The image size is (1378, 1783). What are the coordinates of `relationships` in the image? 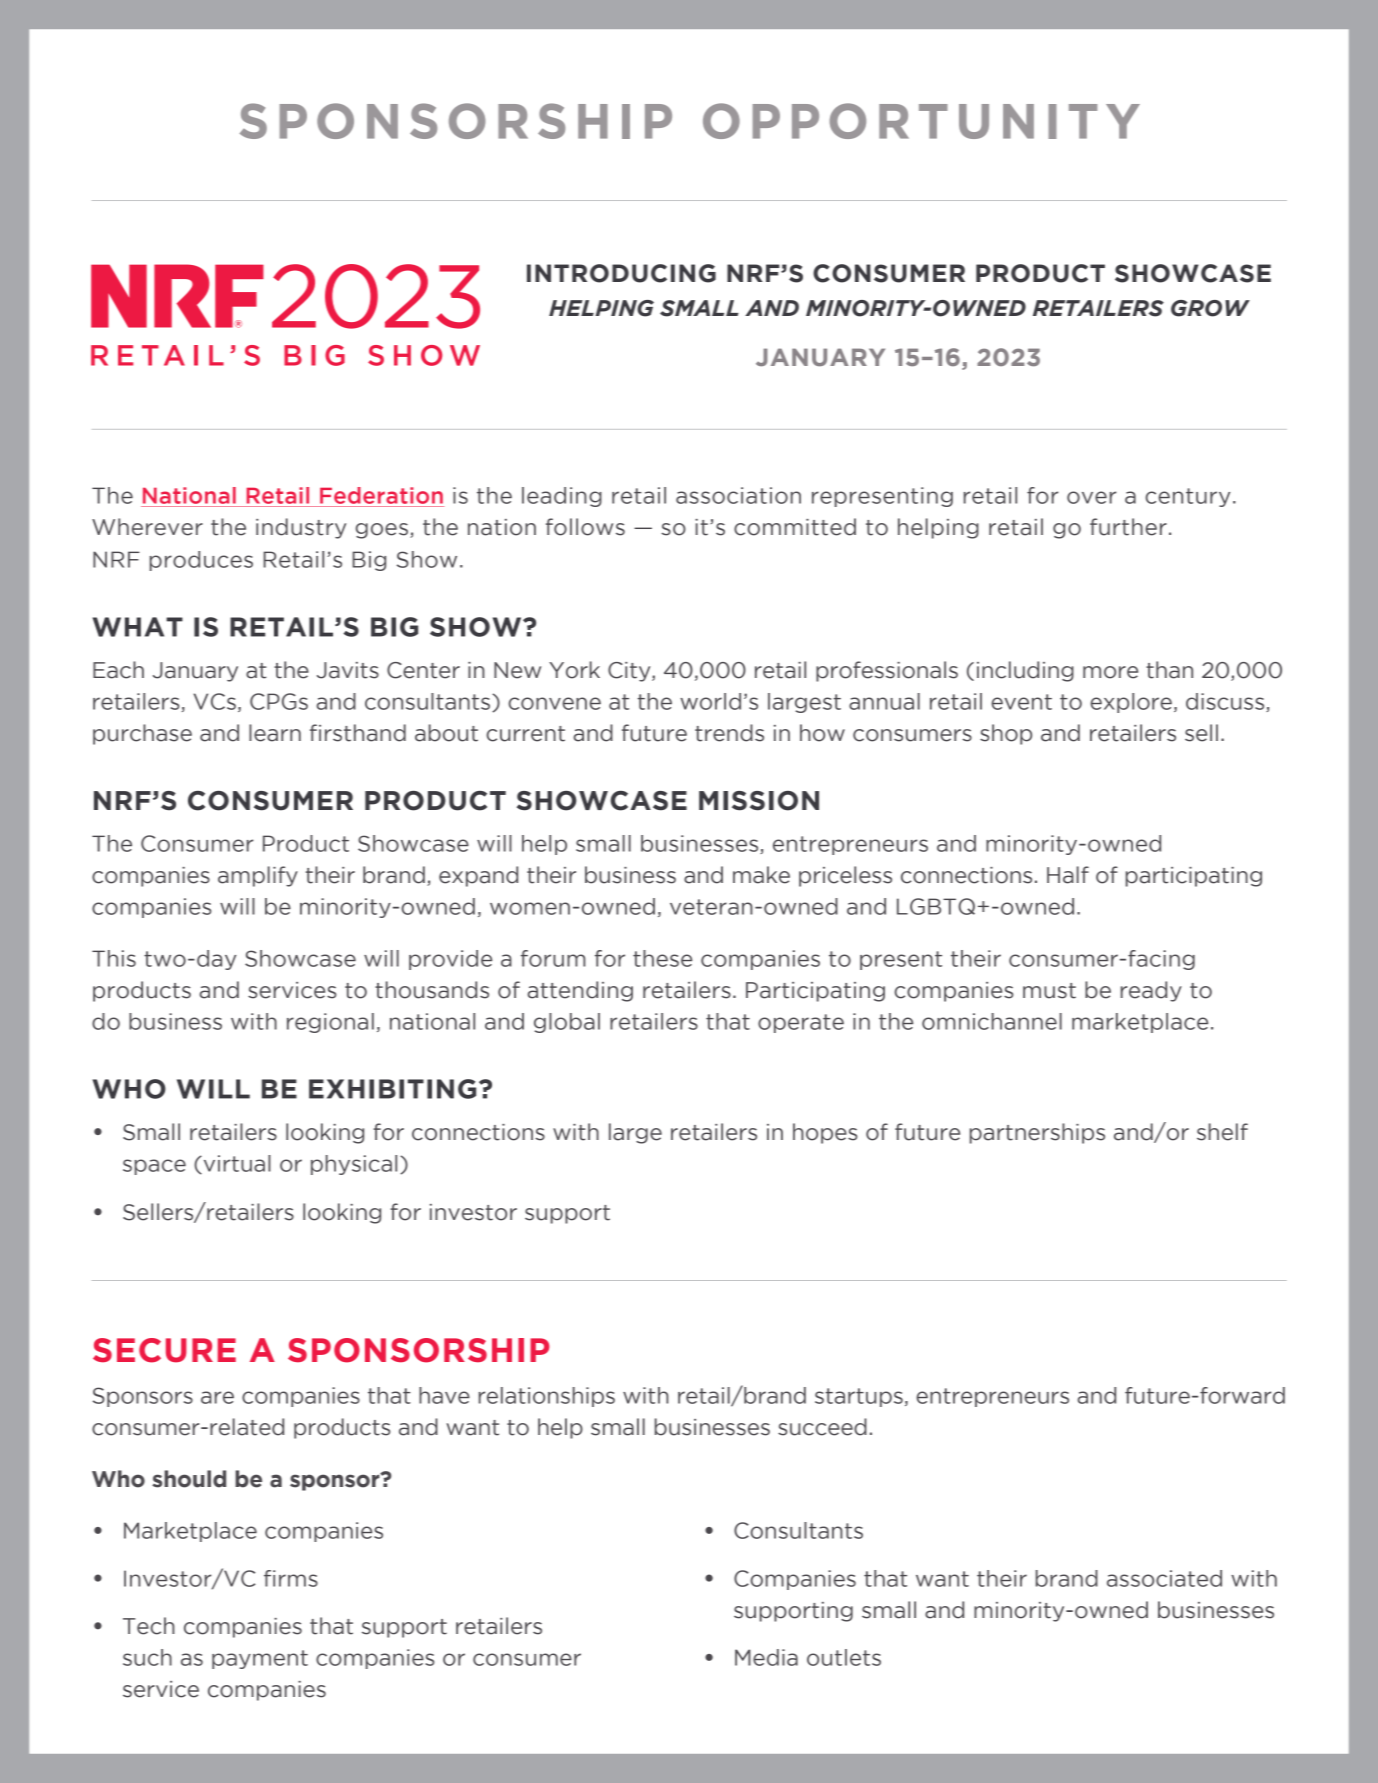 It's located at (547, 1397).
